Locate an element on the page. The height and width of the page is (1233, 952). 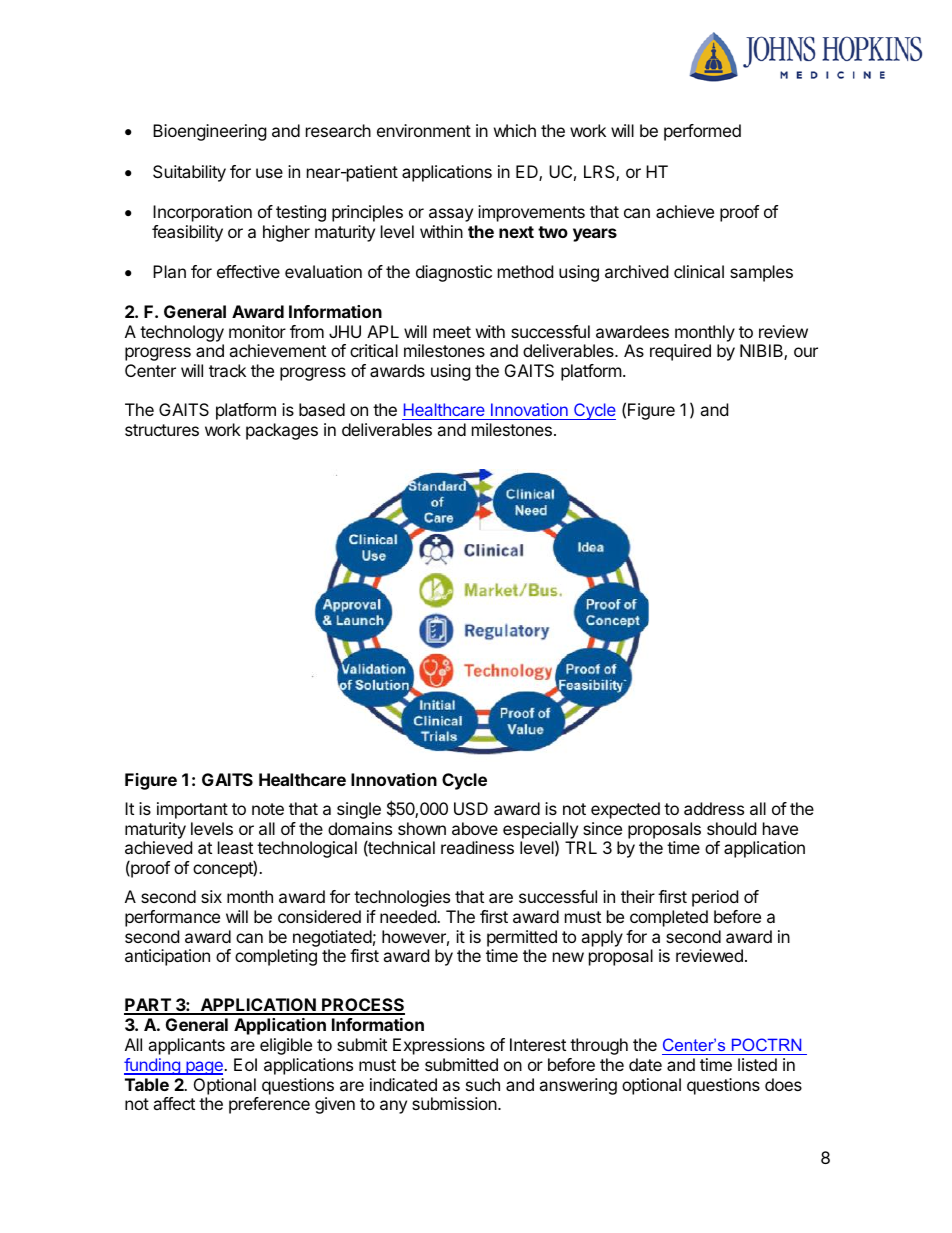
least is located at coordinates (235, 847).
